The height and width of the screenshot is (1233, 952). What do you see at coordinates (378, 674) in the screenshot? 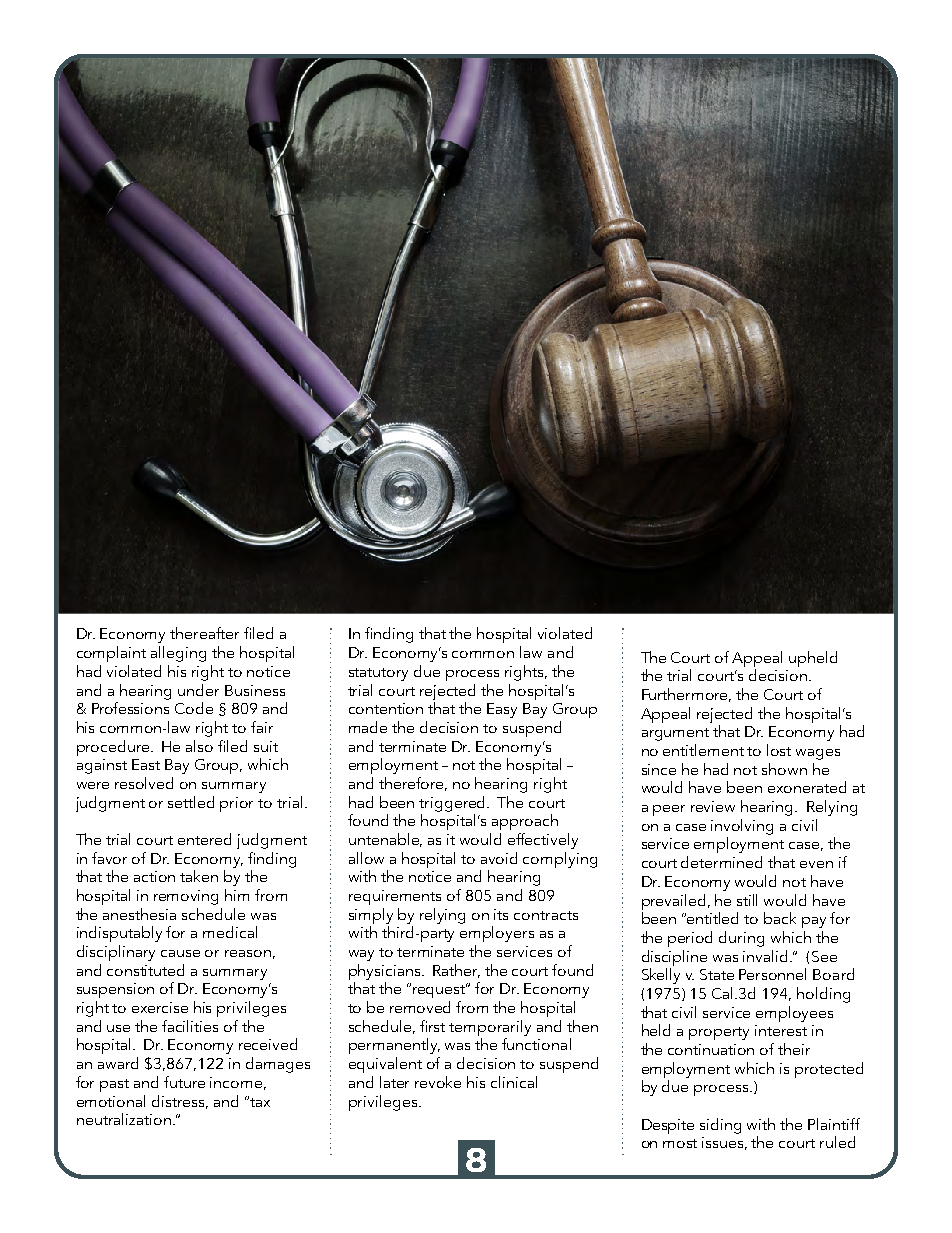
I see `statutory` at bounding box center [378, 674].
